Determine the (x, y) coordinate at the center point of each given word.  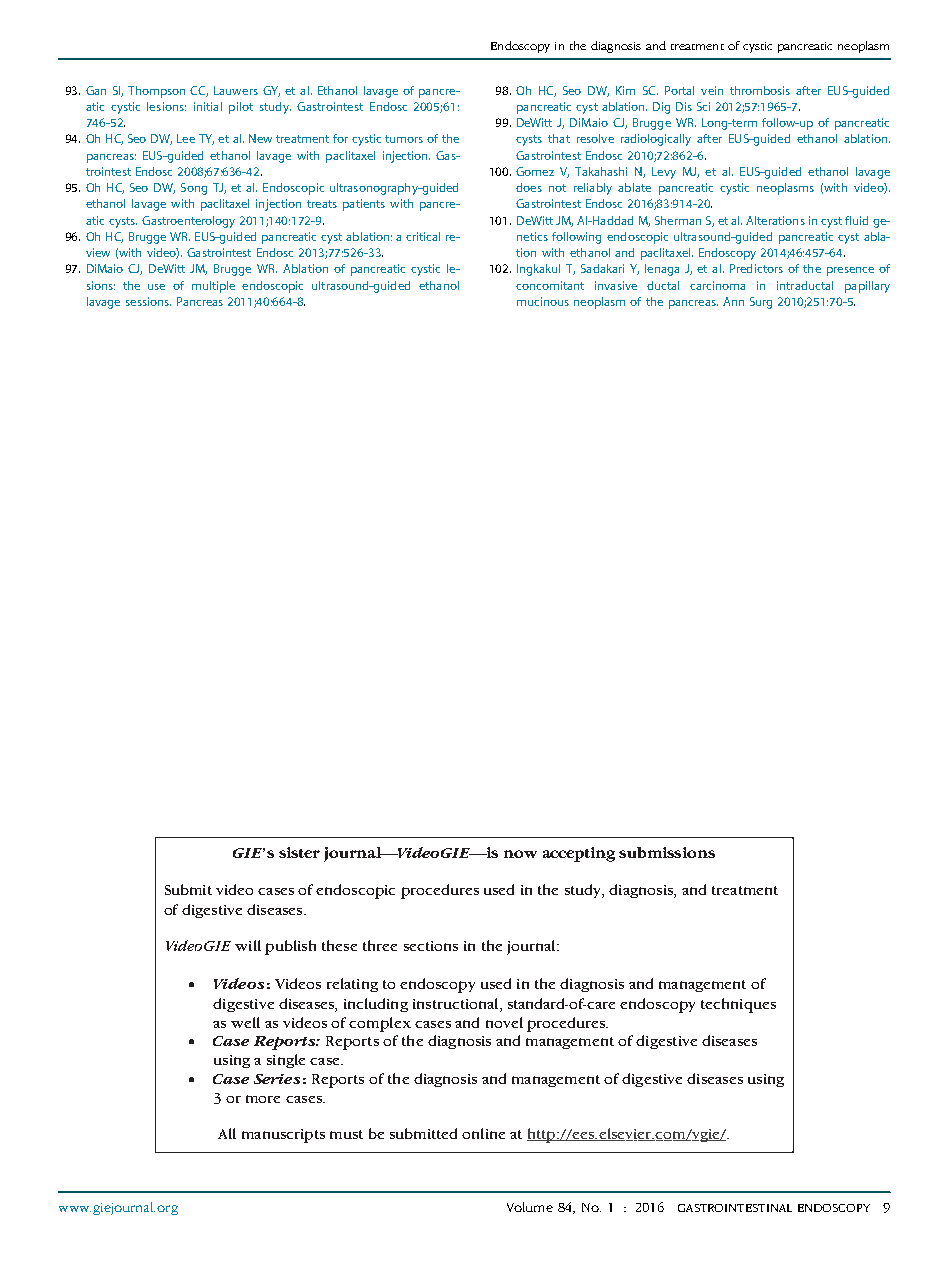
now (520, 854)
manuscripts (283, 1136)
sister (299, 852)
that (559, 138)
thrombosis (760, 90)
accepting (579, 854)
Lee (186, 138)
